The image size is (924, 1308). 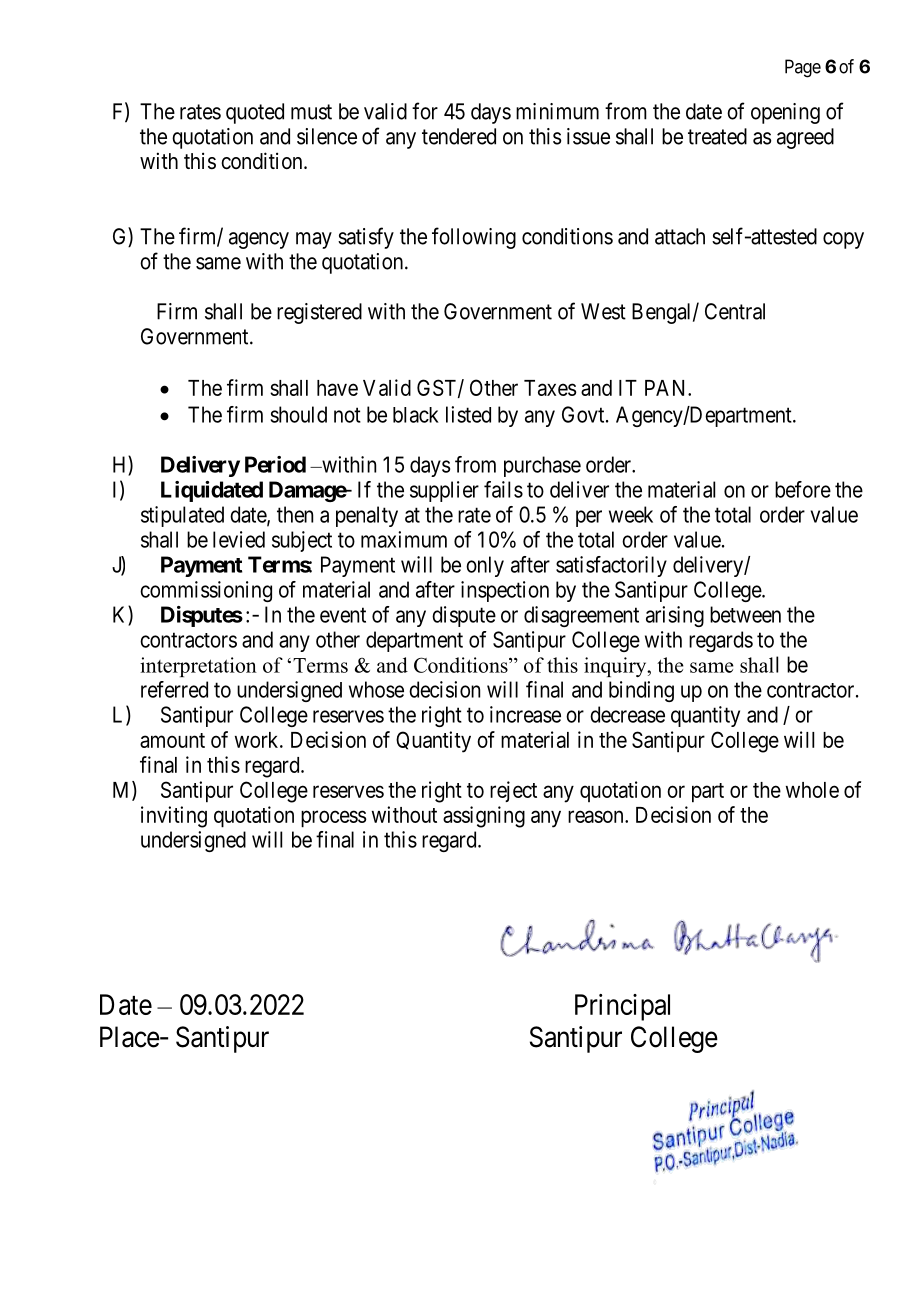 What do you see at coordinates (258, 740) in the screenshot?
I see `work` at bounding box center [258, 740].
